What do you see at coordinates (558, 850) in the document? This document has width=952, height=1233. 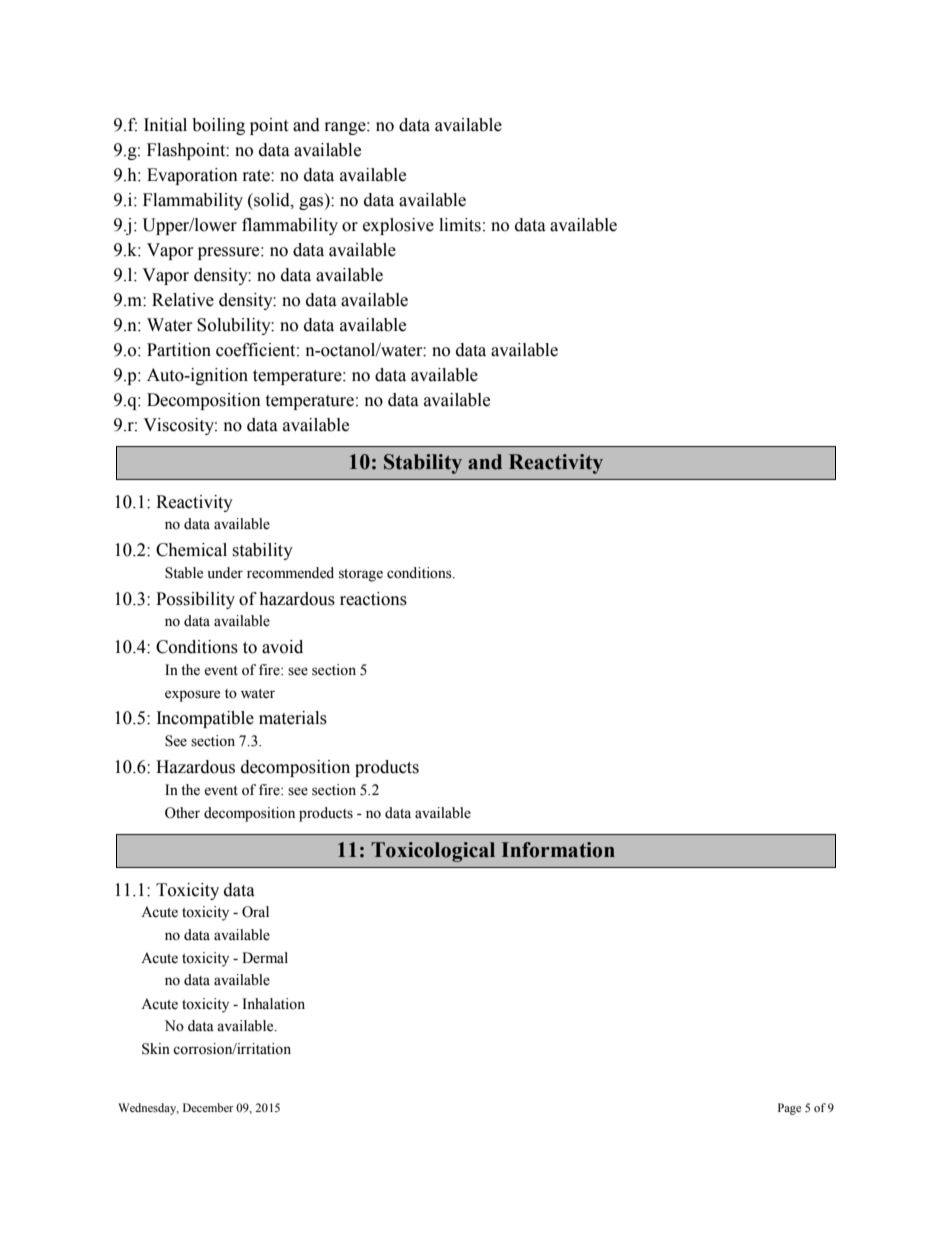 I see `Information` at bounding box center [558, 850].
